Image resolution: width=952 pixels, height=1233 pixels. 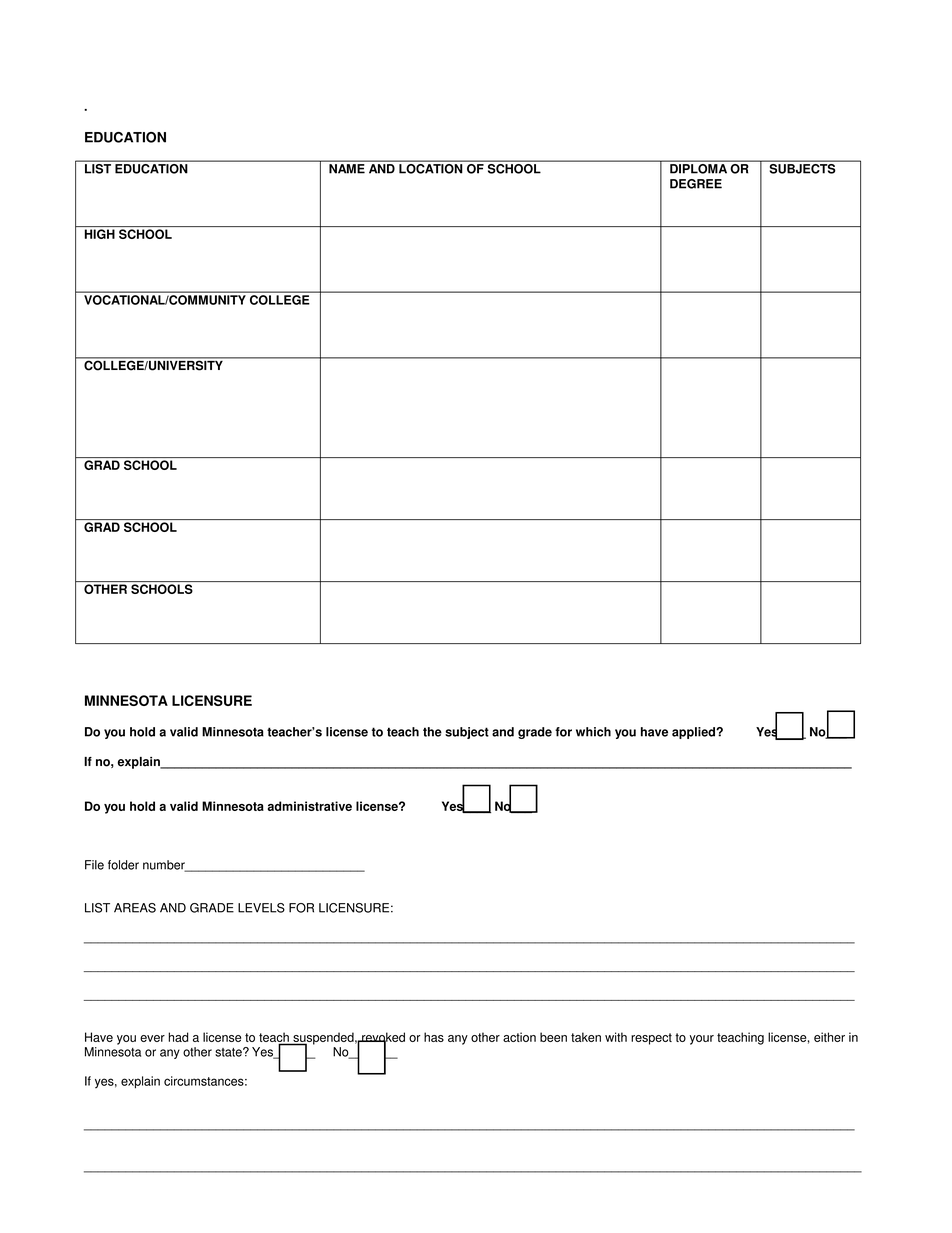 I want to click on LEVELS, so click(x=261, y=908).
